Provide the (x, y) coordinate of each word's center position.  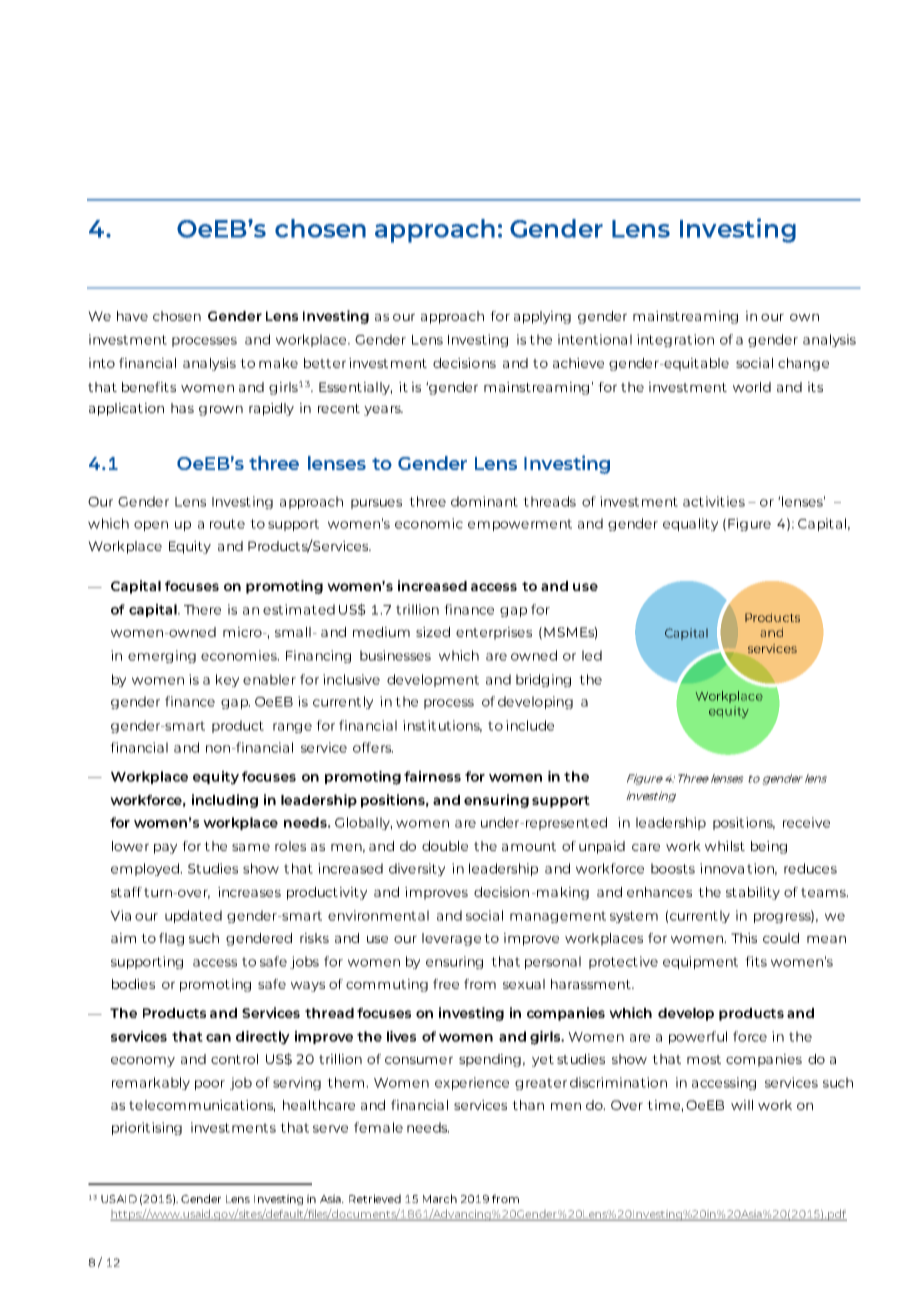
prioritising (147, 1128)
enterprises (494, 633)
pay (165, 848)
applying (542, 317)
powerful (698, 1037)
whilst (725, 846)
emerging (162, 656)
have (132, 316)
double (445, 846)
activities (714, 501)
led (592, 655)
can (218, 1038)
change (803, 364)
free (446, 984)
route (227, 524)
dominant (484, 501)
